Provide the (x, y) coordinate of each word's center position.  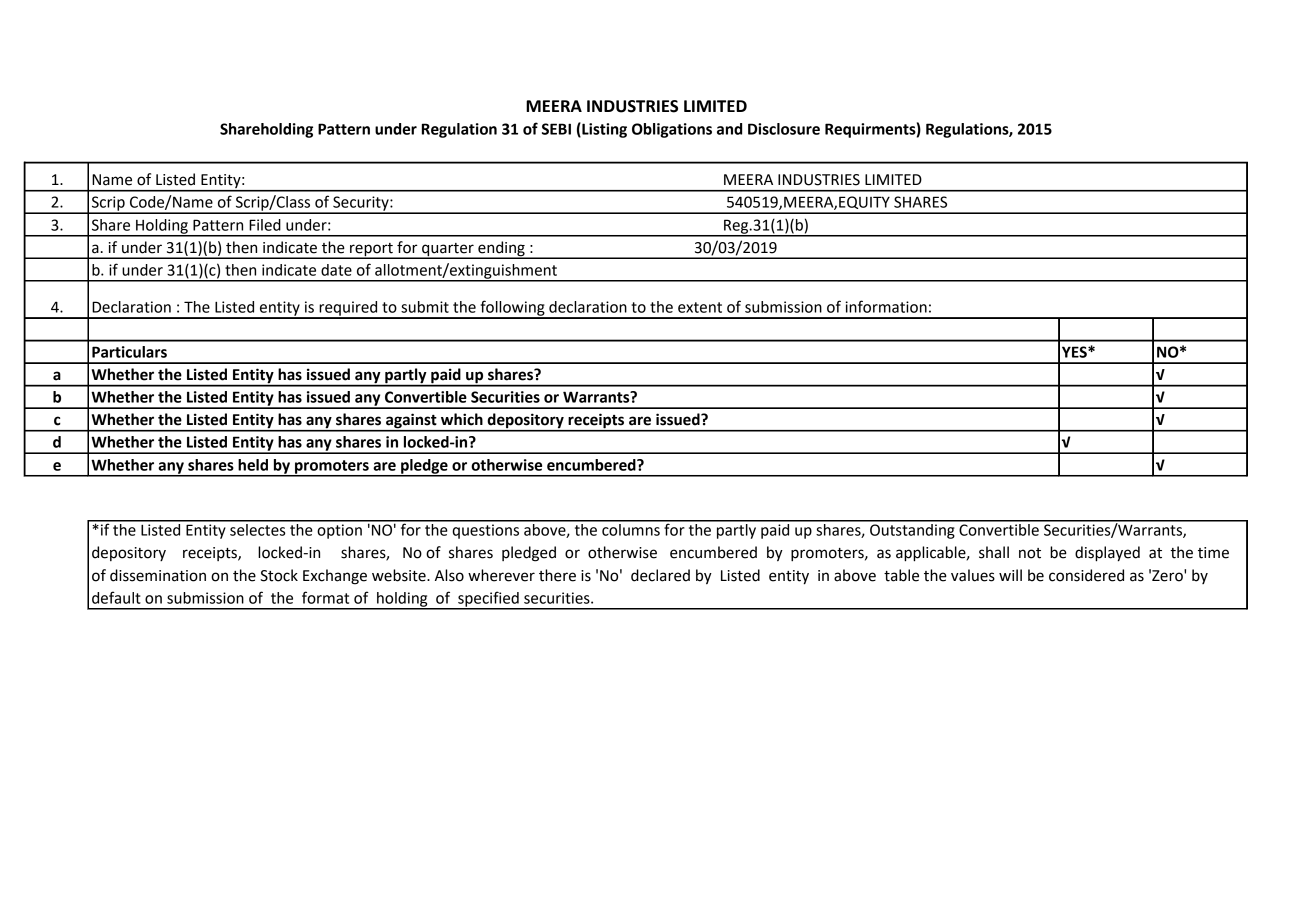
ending (501, 249)
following (512, 309)
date (336, 270)
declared (660, 575)
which (462, 419)
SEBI (556, 129)
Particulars (129, 352)
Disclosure (784, 129)
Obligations (672, 130)
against (411, 422)
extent (700, 307)
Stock (279, 575)
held (253, 465)
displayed (1107, 554)
